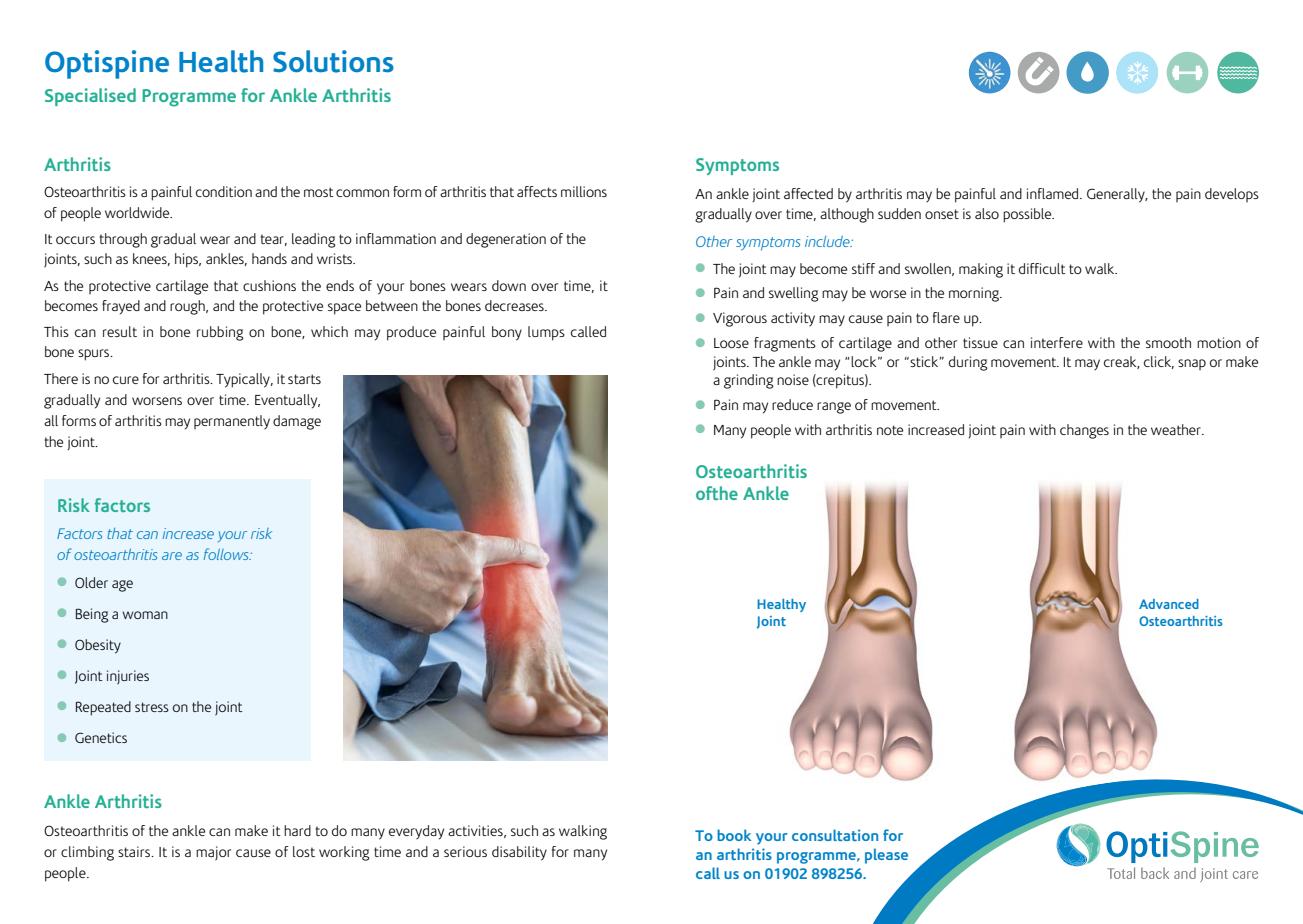  I want to click on major, so click(213, 853).
